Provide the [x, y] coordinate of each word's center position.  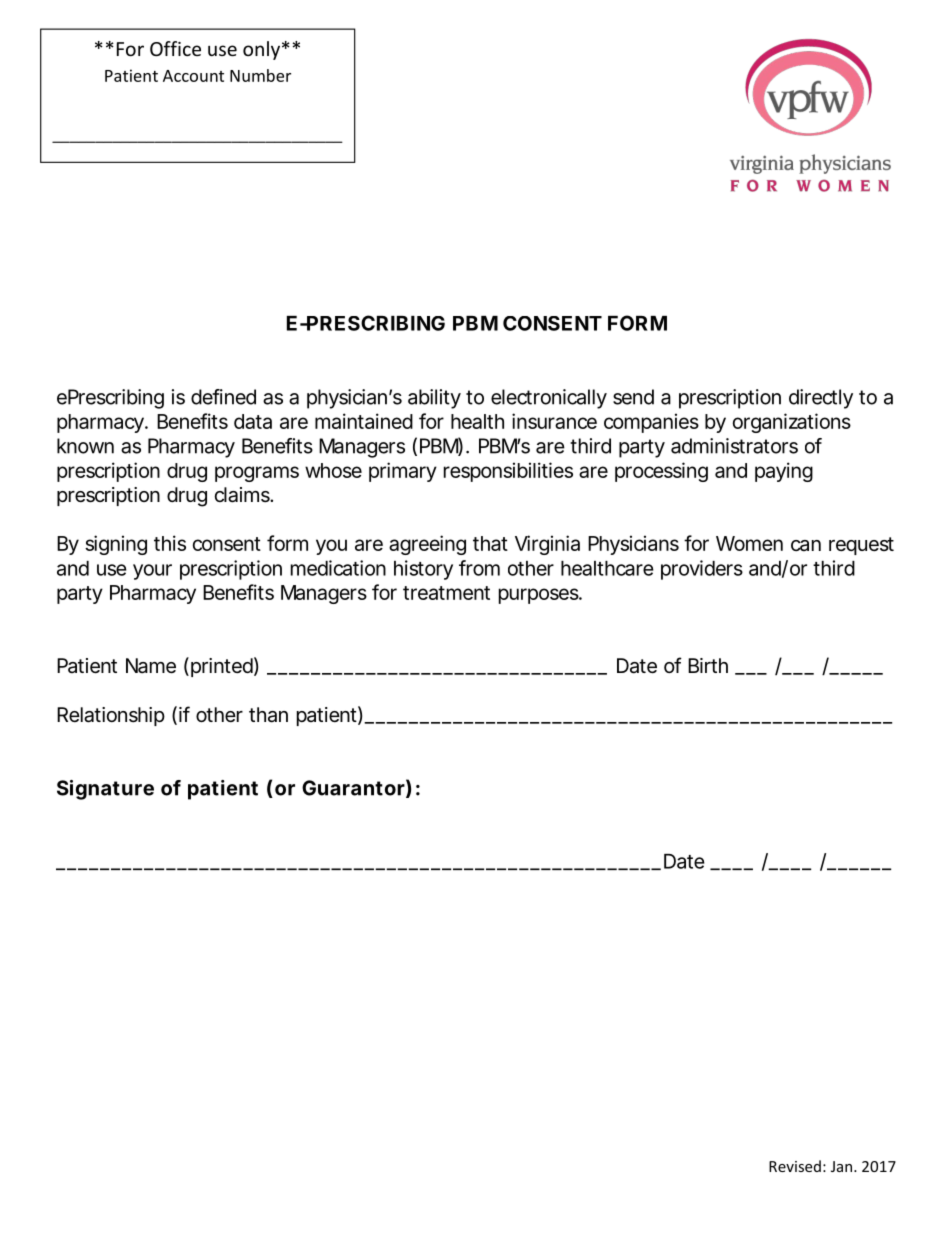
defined [223, 397]
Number [260, 75]
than [268, 715]
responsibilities [508, 472]
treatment [446, 593]
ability [434, 399]
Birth [708, 665]
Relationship [111, 716]
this [170, 543]
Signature [105, 790]
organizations [792, 423]
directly [821, 399]
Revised [795, 1166]
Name [151, 666]
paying [784, 472]
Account [193, 76]
